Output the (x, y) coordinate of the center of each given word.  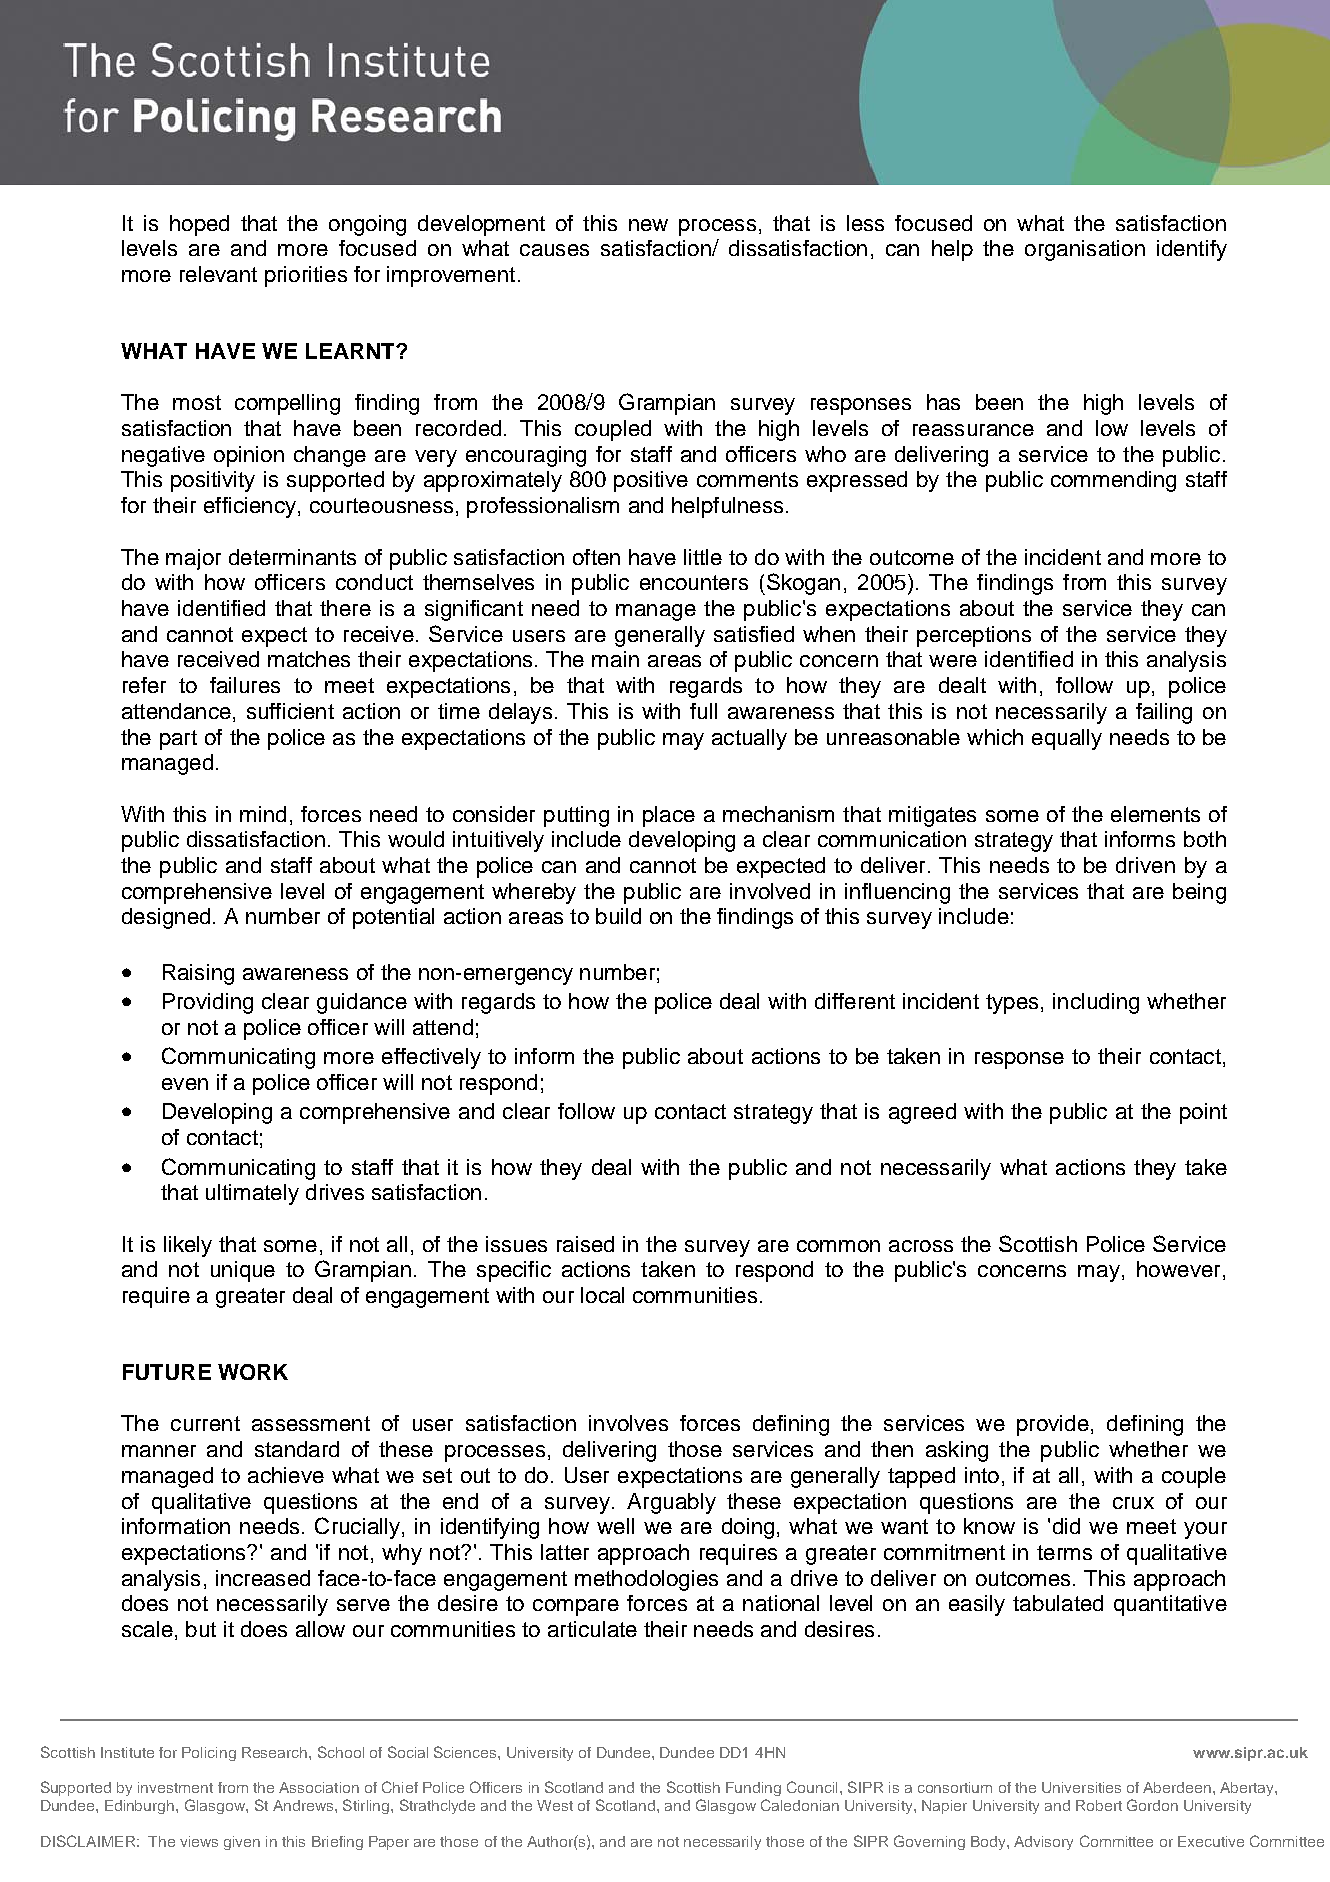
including (1096, 1003)
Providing (208, 1003)
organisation (1085, 250)
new (648, 225)
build (618, 916)
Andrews (303, 1805)
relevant (218, 274)
